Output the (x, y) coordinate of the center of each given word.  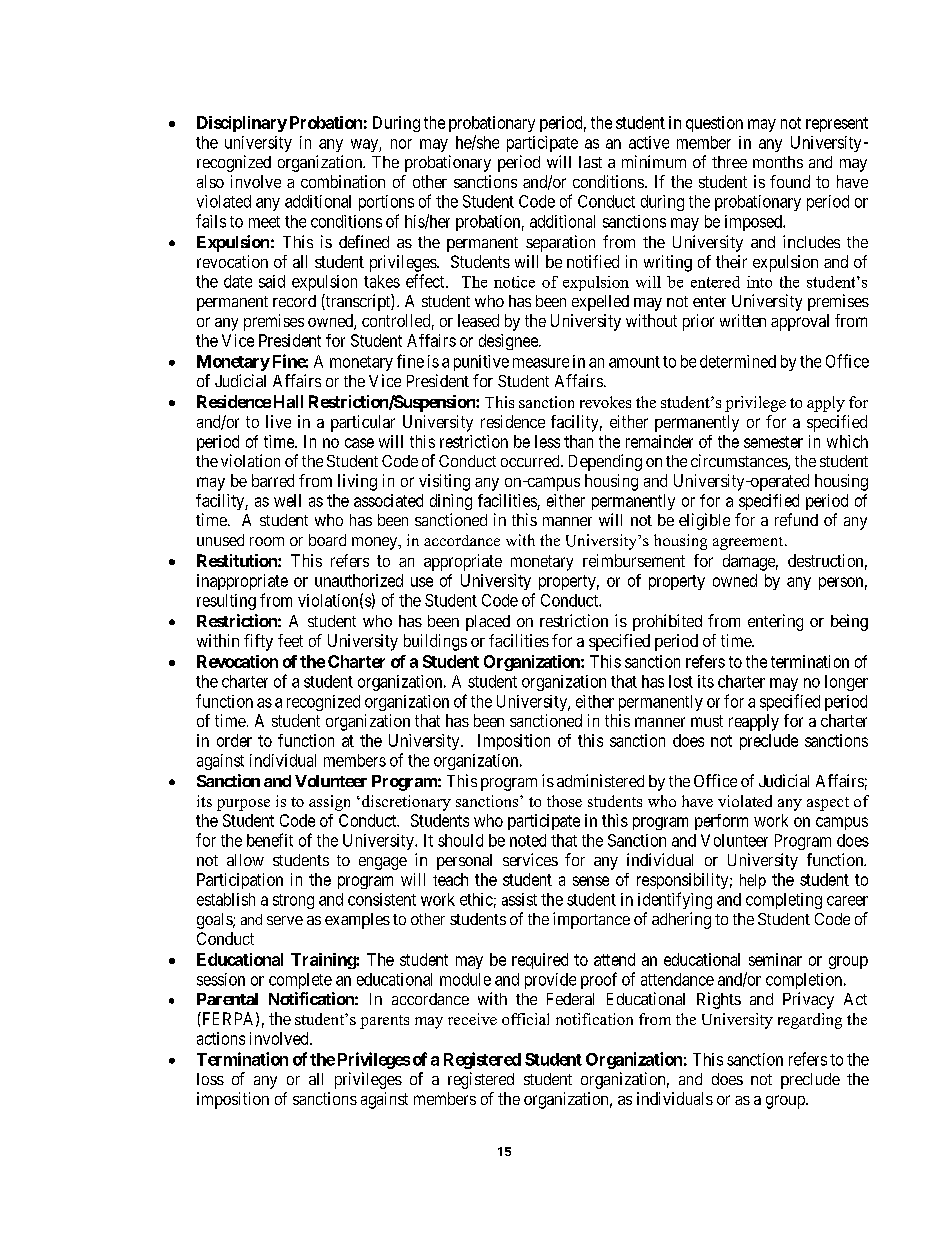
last (590, 162)
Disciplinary (242, 124)
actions (221, 1038)
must (707, 721)
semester (773, 442)
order (234, 740)
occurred (531, 461)
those (564, 801)
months (778, 162)
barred (273, 480)
